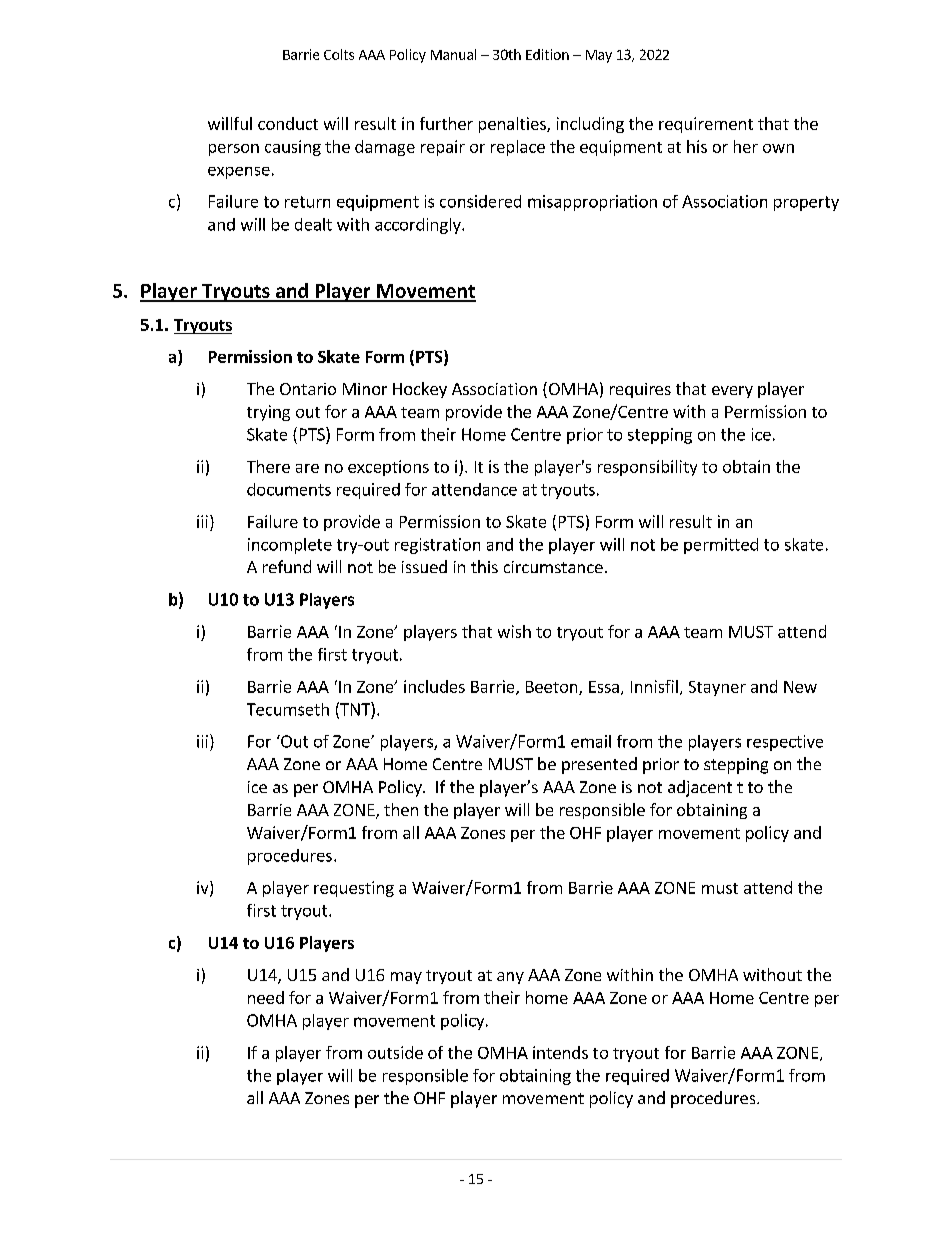 This page has width=952, height=1233. What do you see at coordinates (266, 997) in the page?
I see `need` at bounding box center [266, 997].
